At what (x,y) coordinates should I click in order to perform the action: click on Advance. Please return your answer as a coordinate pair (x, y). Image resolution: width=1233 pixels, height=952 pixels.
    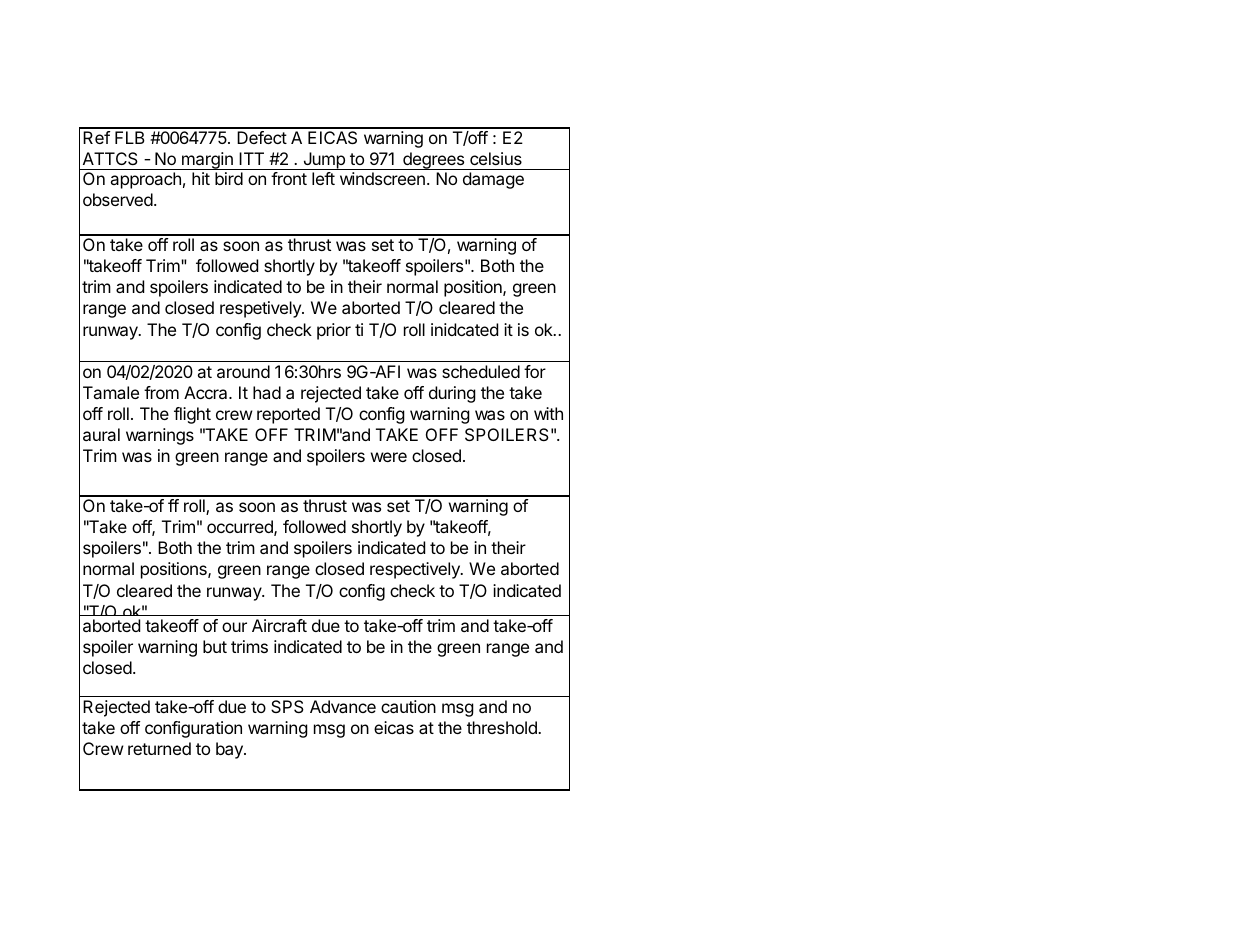
    Looking at the image, I should click on (343, 706).
